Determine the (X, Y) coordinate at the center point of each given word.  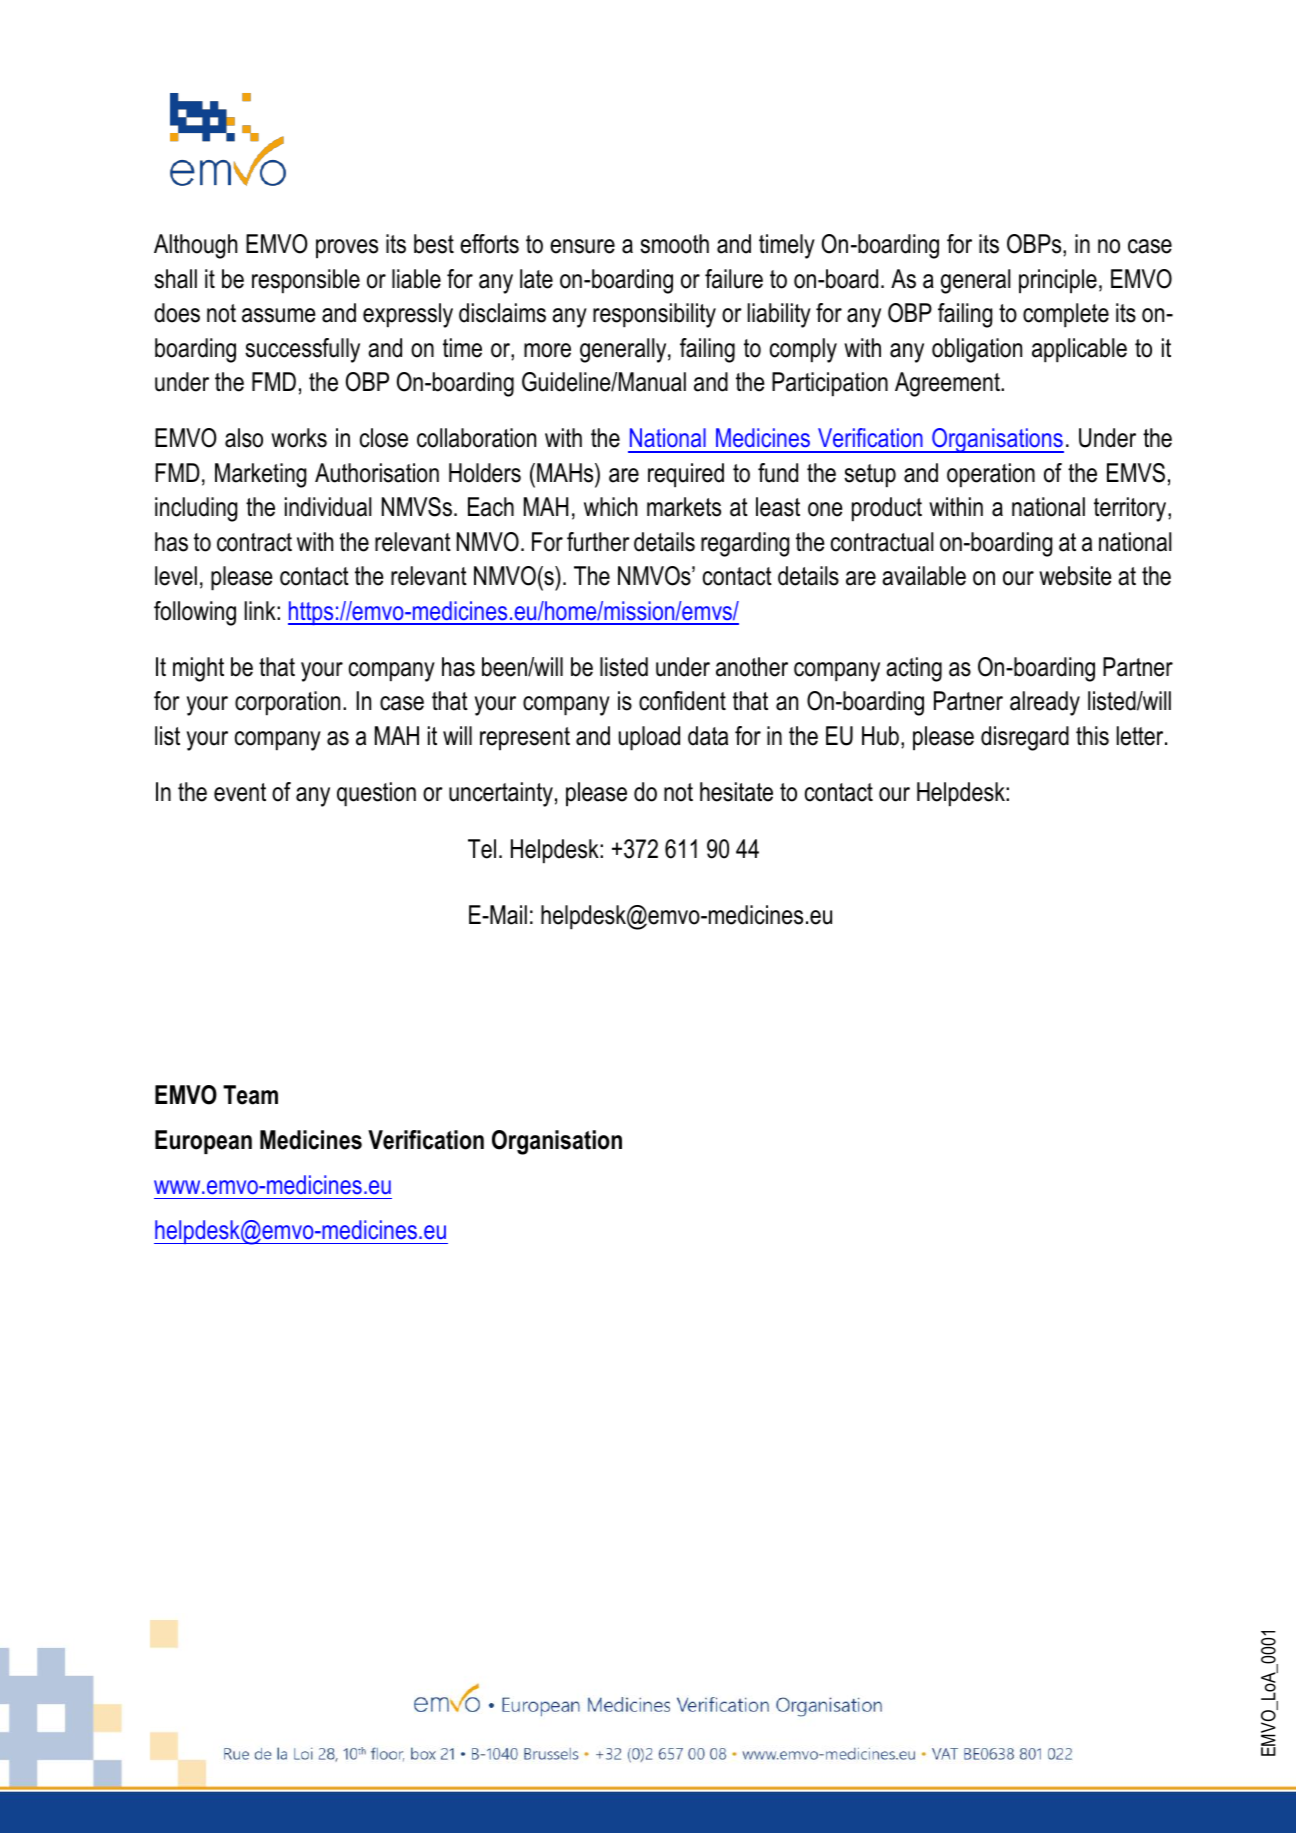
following (195, 613)
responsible (306, 281)
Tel (482, 849)
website (1075, 576)
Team (250, 1095)
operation (991, 475)
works (299, 438)
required (686, 475)
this (1092, 736)
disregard (1025, 738)
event (240, 792)
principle (1058, 281)
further (598, 542)
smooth (674, 244)
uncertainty (501, 794)
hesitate (736, 792)
